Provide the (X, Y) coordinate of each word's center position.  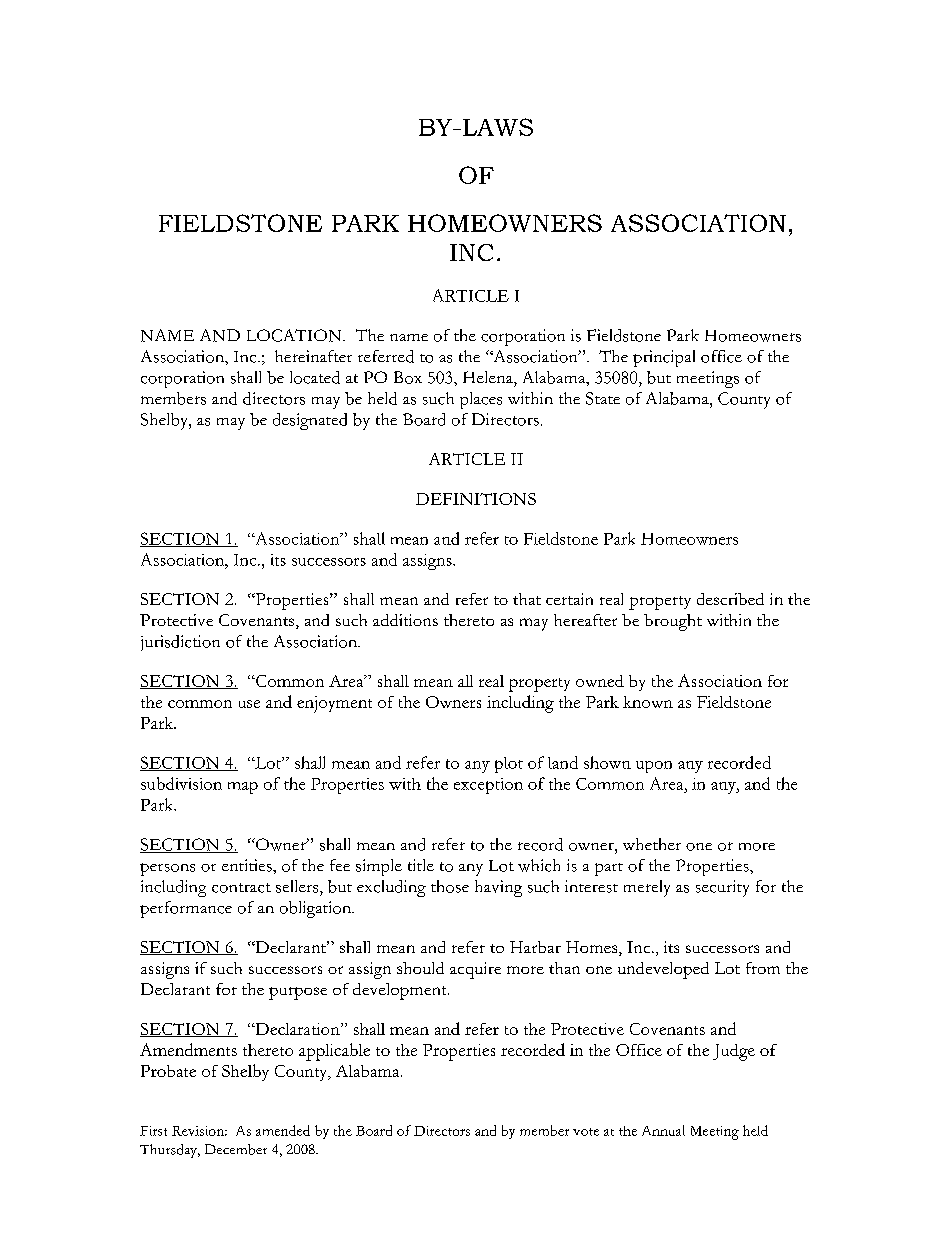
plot (509, 765)
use (249, 704)
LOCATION (295, 335)
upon (654, 767)
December (236, 1149)
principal (664, 358)
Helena (489, 377)
